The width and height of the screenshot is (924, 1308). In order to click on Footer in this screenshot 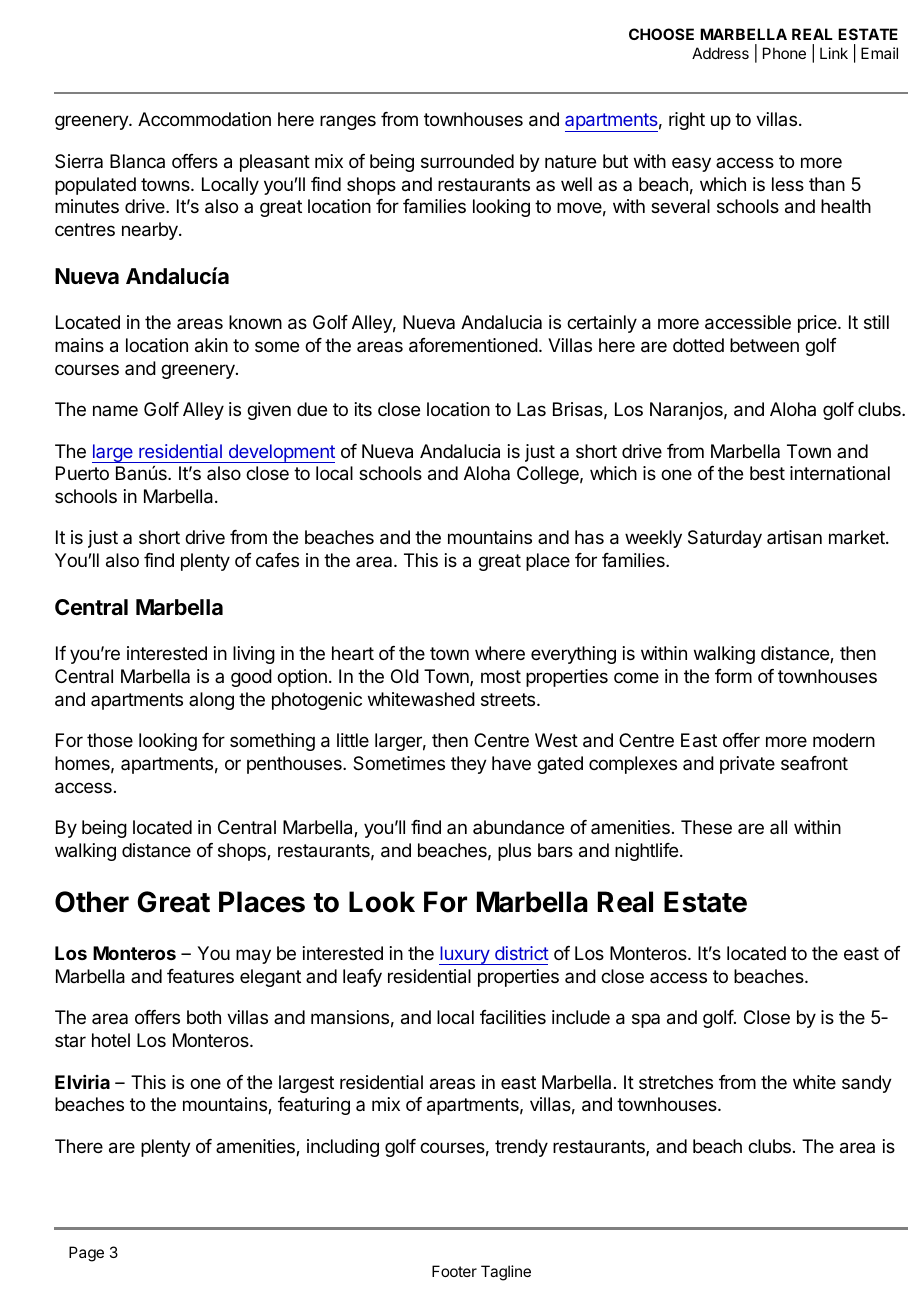, I will do `click(454, 1271)`.
